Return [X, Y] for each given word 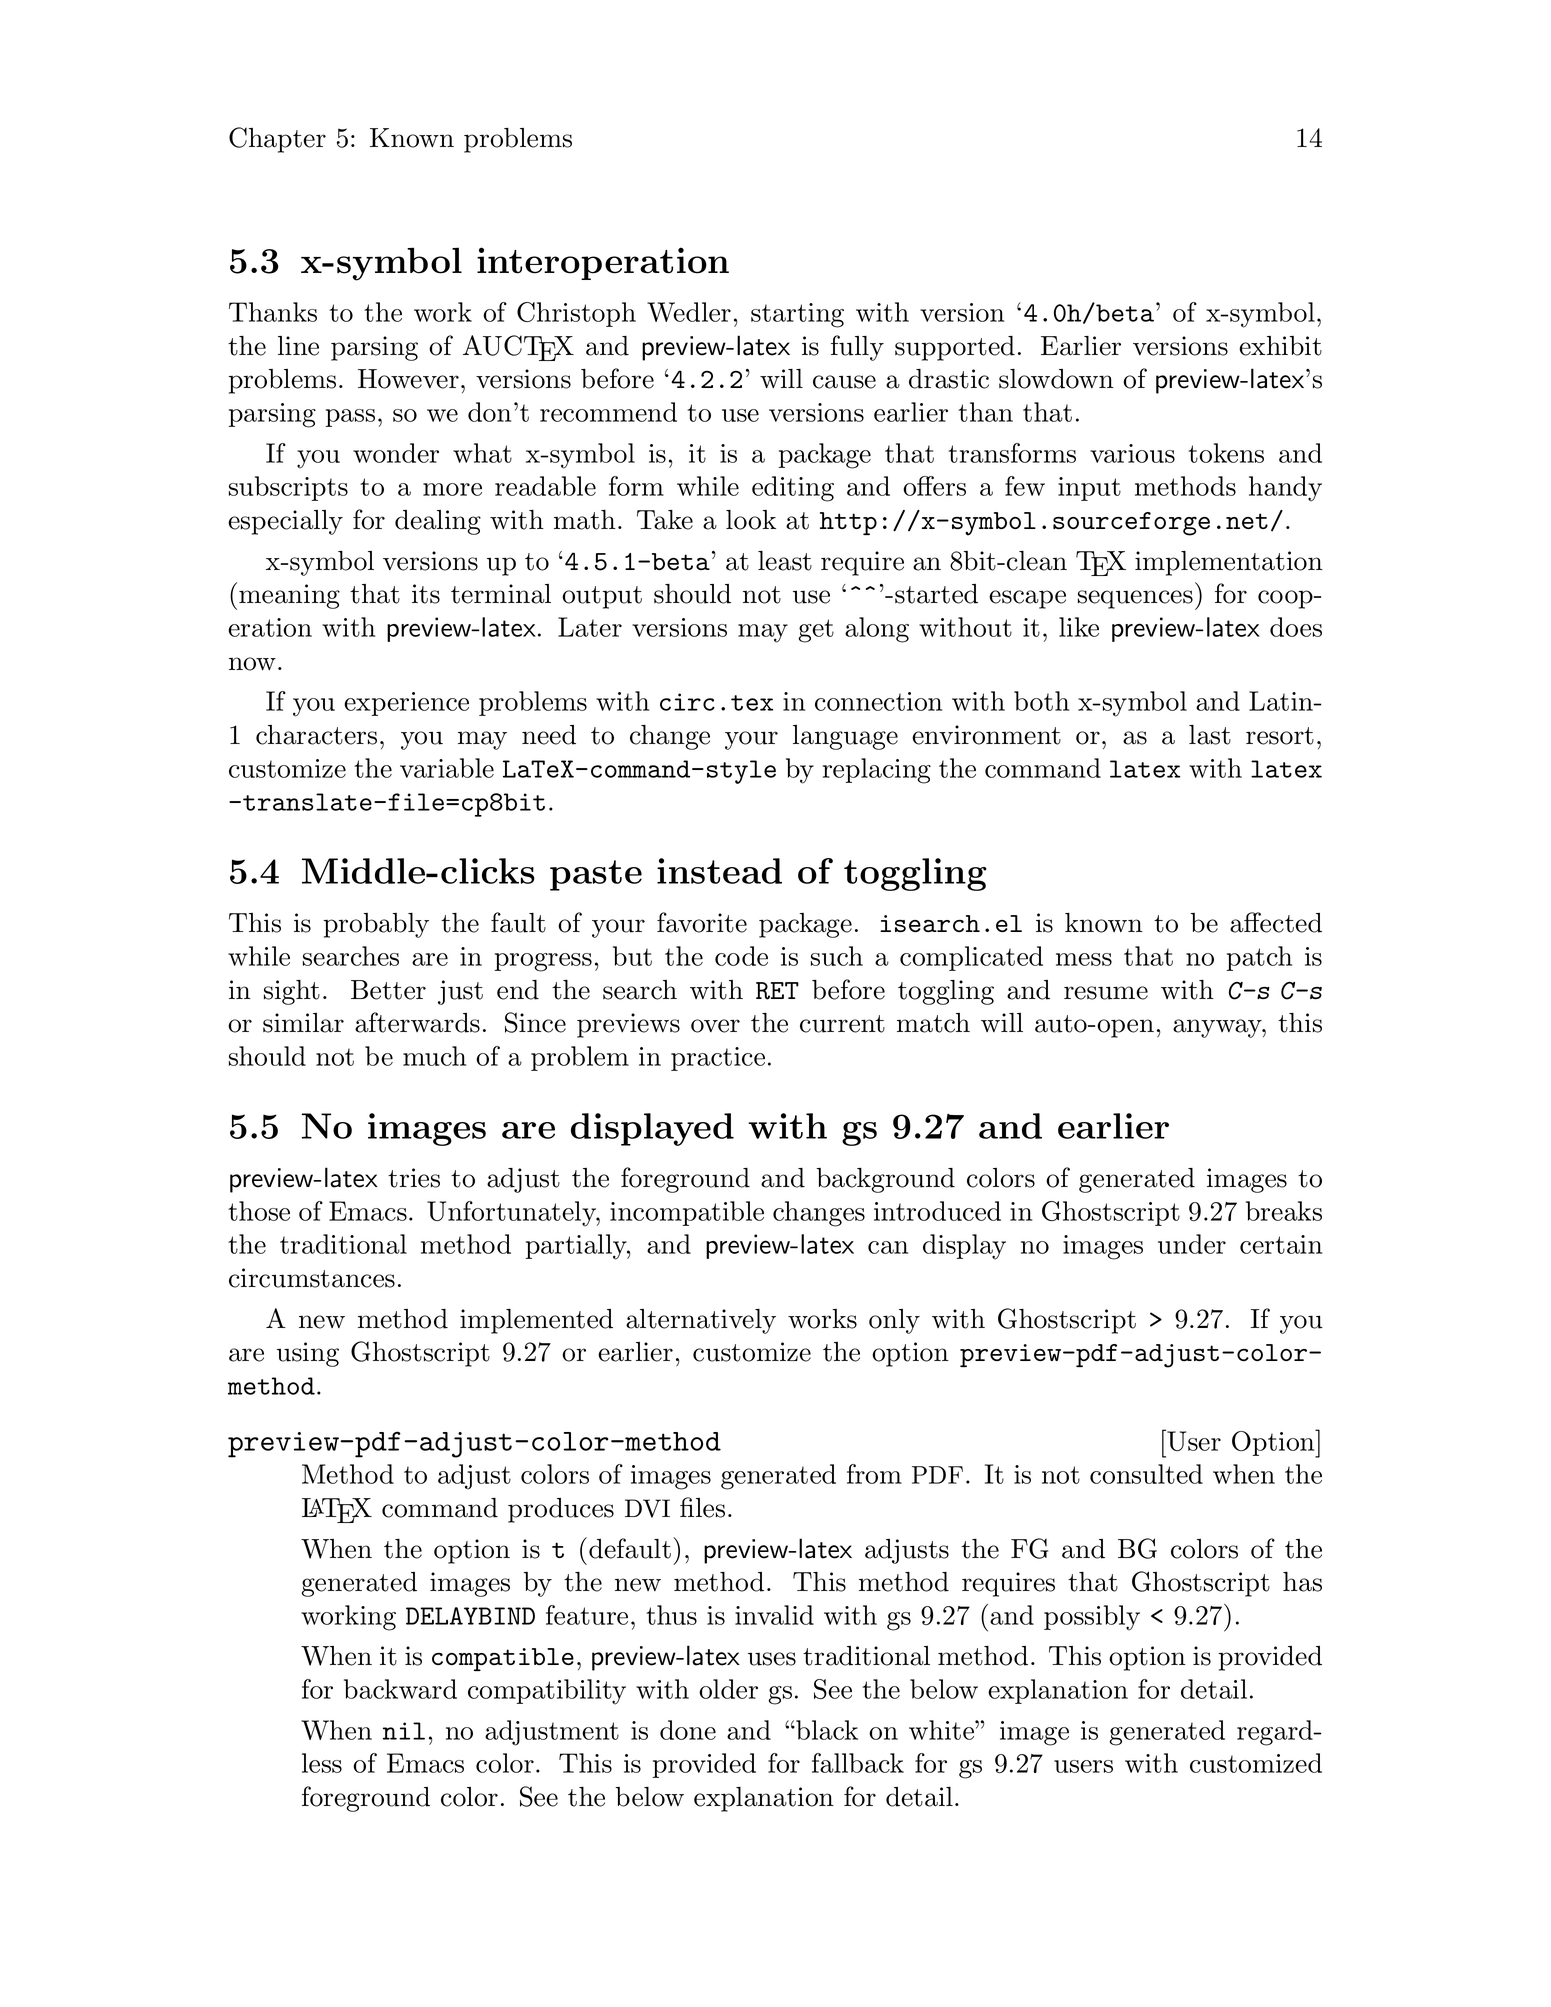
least [785, 561]
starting [797, 315]
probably [376, 925]
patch [1259, 958]
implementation [1229, 563]
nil [404, 1731]
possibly [1092, 1618]
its [426, 594]
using [308, 1354]
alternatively [701, 1321]
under [1192, 1244]
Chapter [277, 140]
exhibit [1280, 346]
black [826, 1730]
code [741, 956]
